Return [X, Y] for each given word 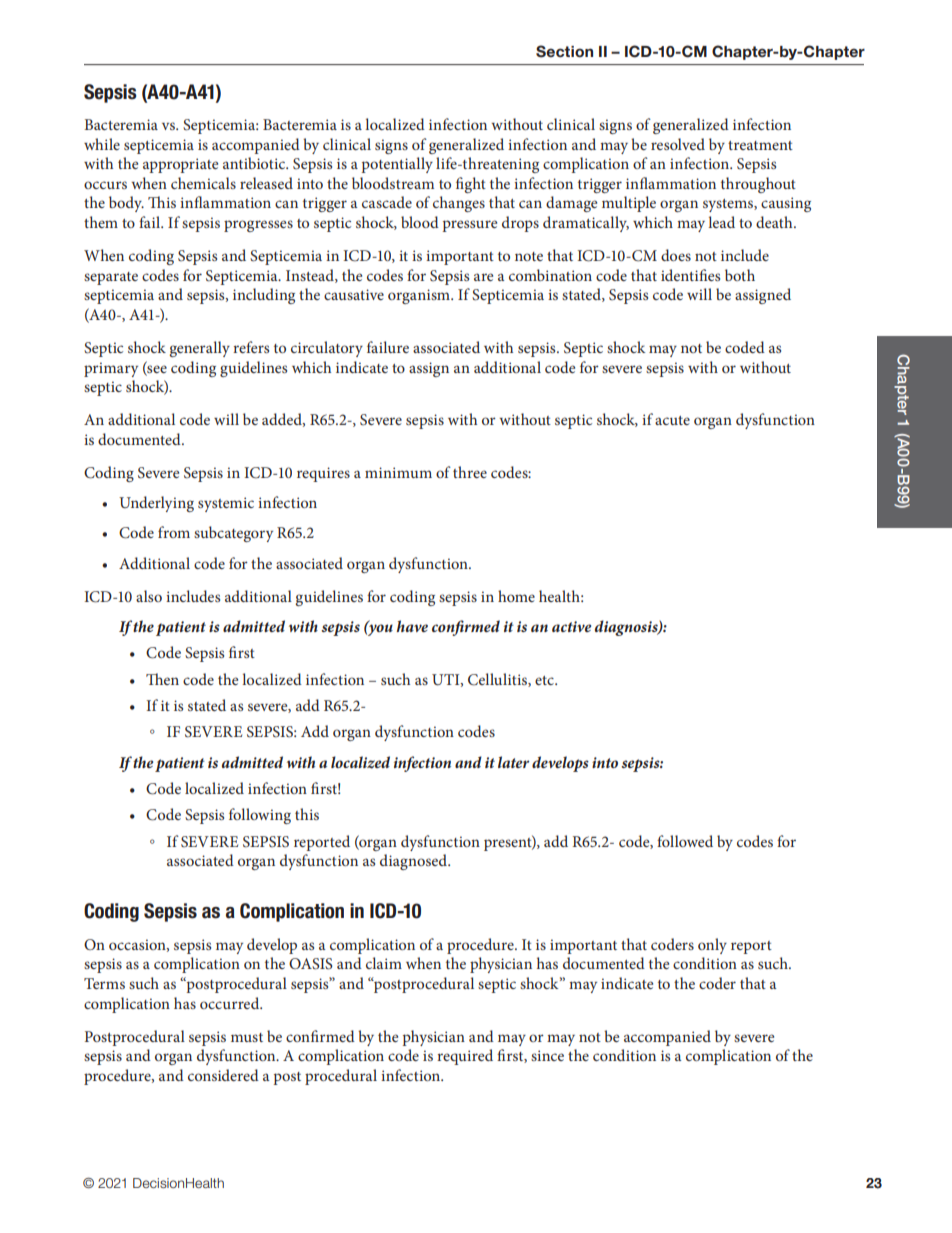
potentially [397, 165]
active [571, 626]
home [516, 596]
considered [223, 1075]
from [174, 532]
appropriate [180, 165]
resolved [678, 144]
